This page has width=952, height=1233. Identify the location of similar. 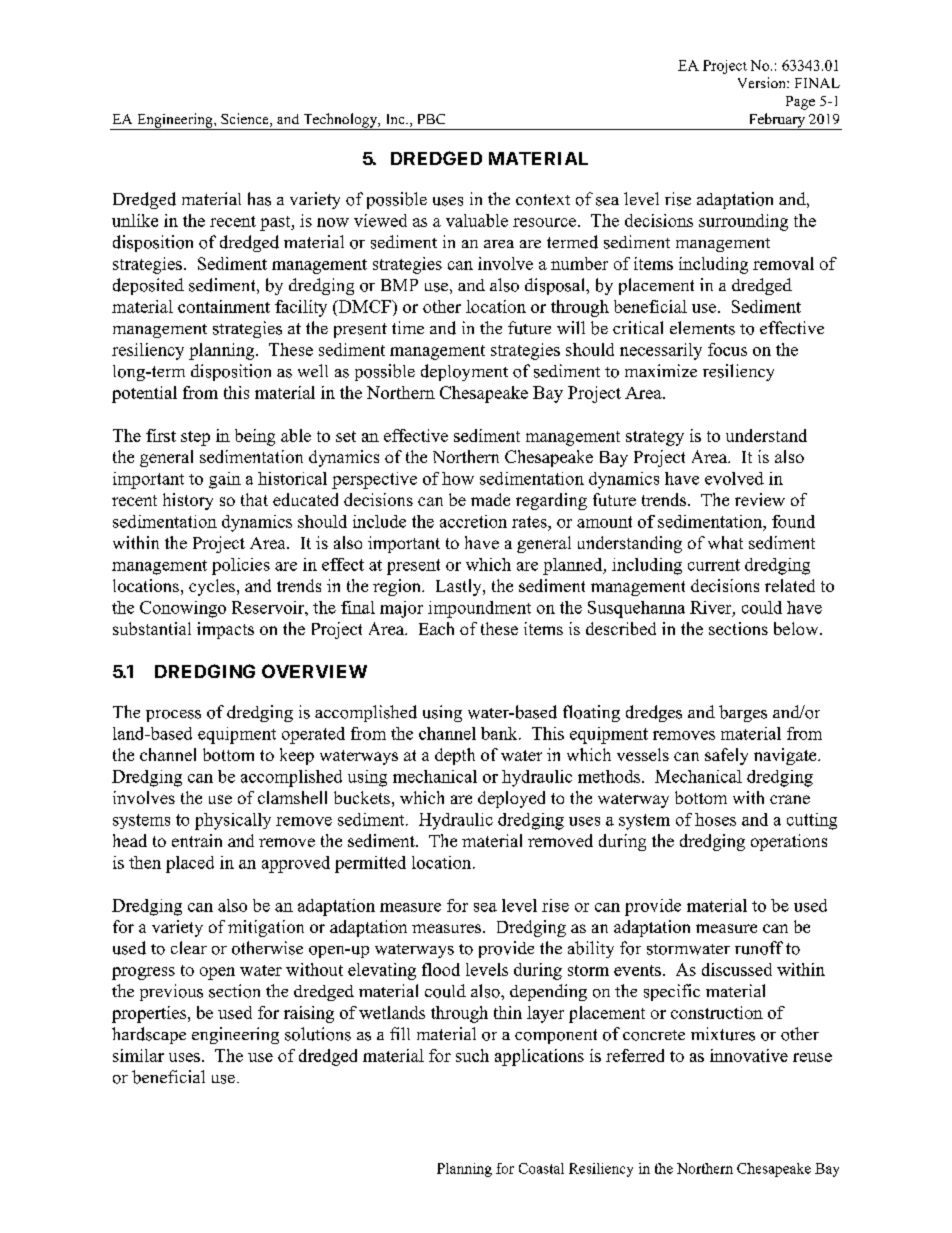
(138, 1055).
